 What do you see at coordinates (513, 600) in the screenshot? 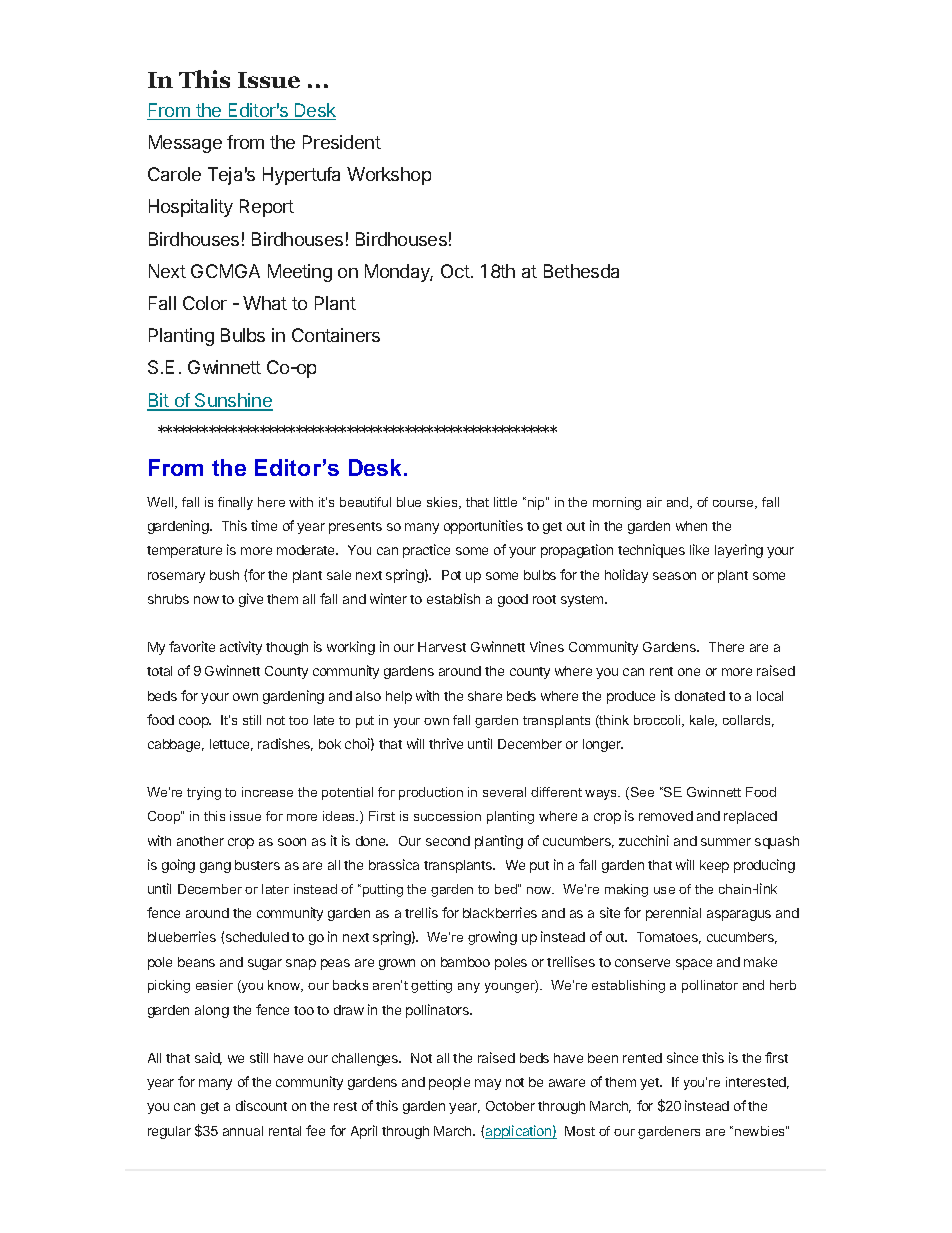
I see `good` at bounding box center [513, 600].
